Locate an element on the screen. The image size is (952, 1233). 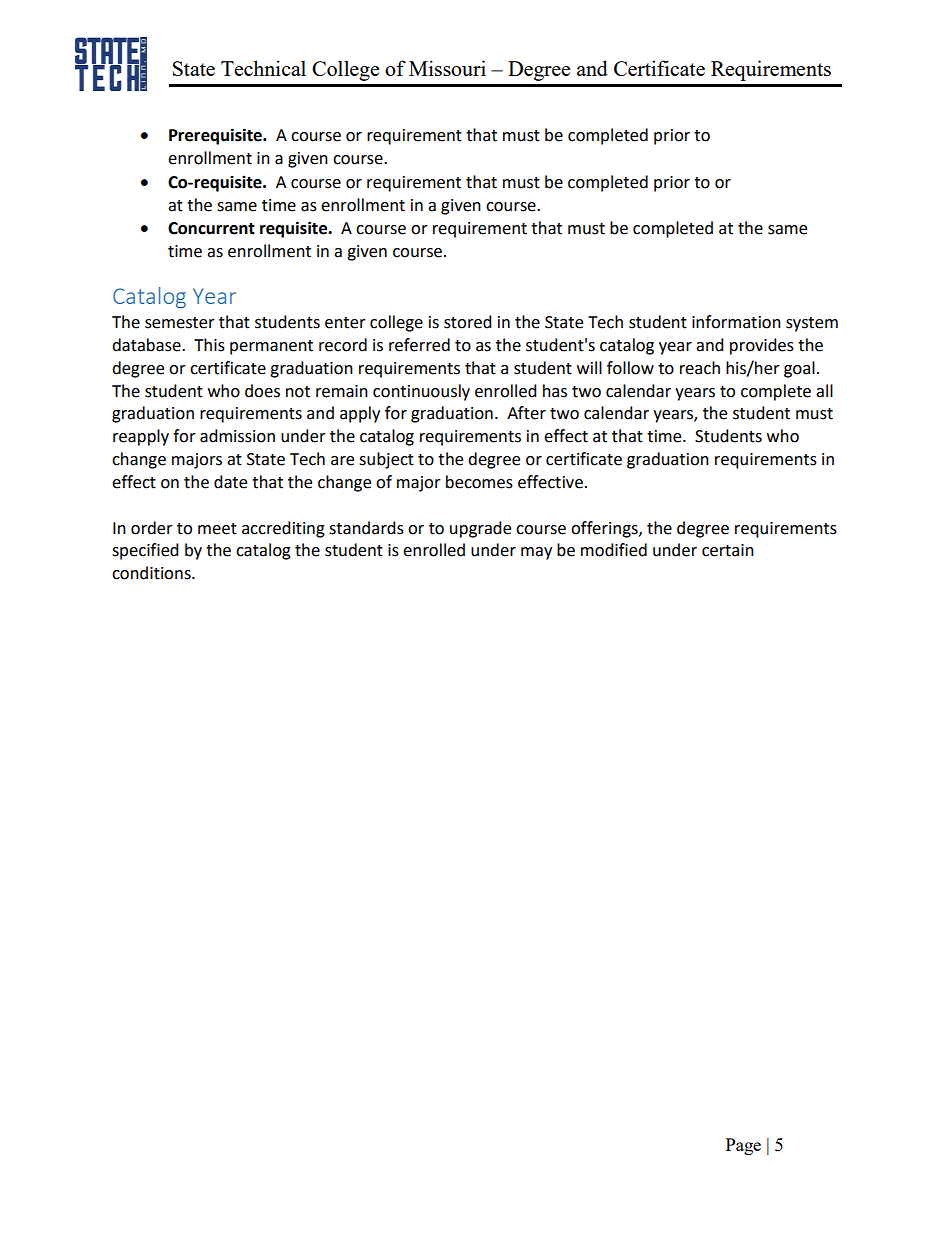
information is located at coordinates (736, 322).
